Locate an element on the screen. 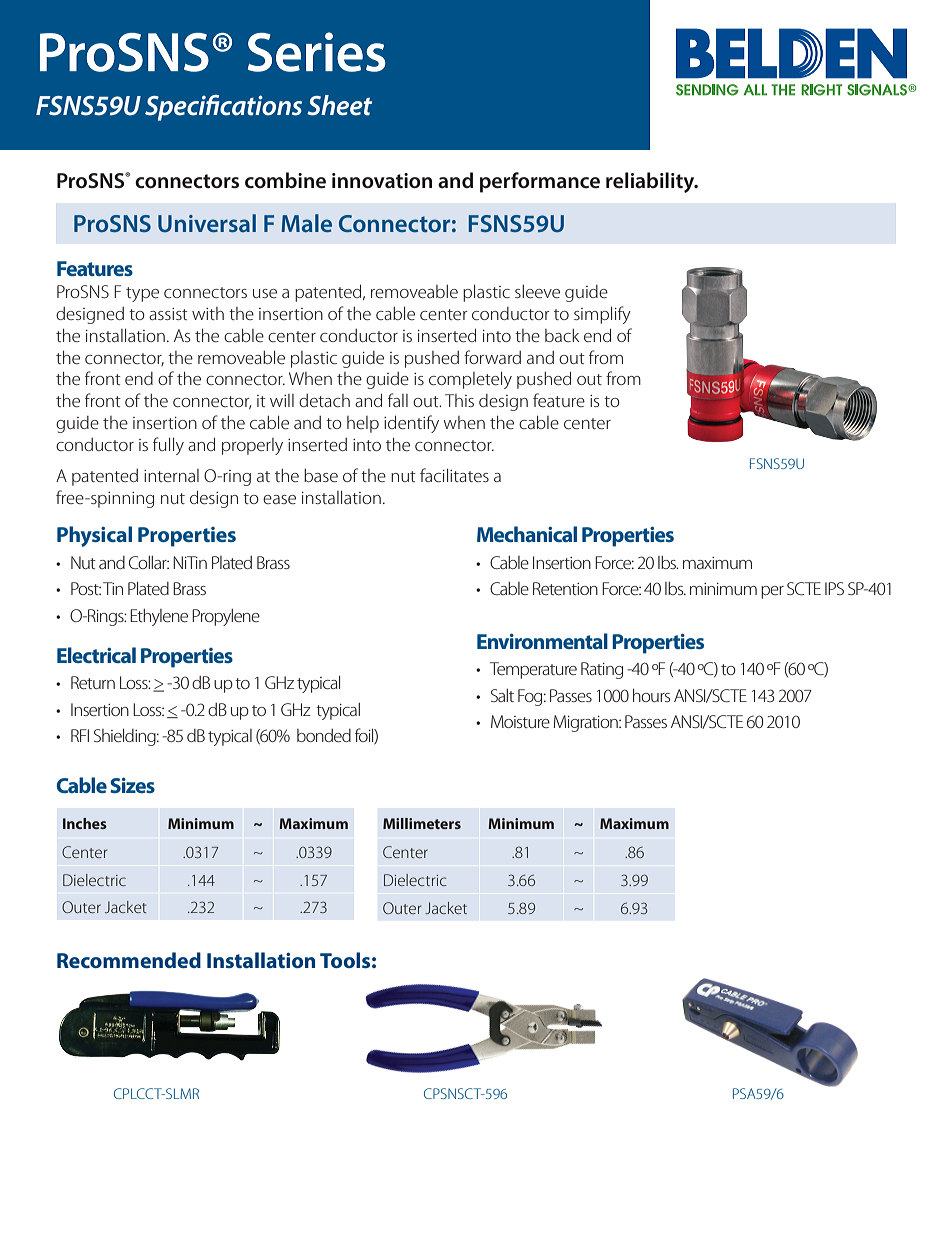  RFI is located at coordinates (80, 735).
